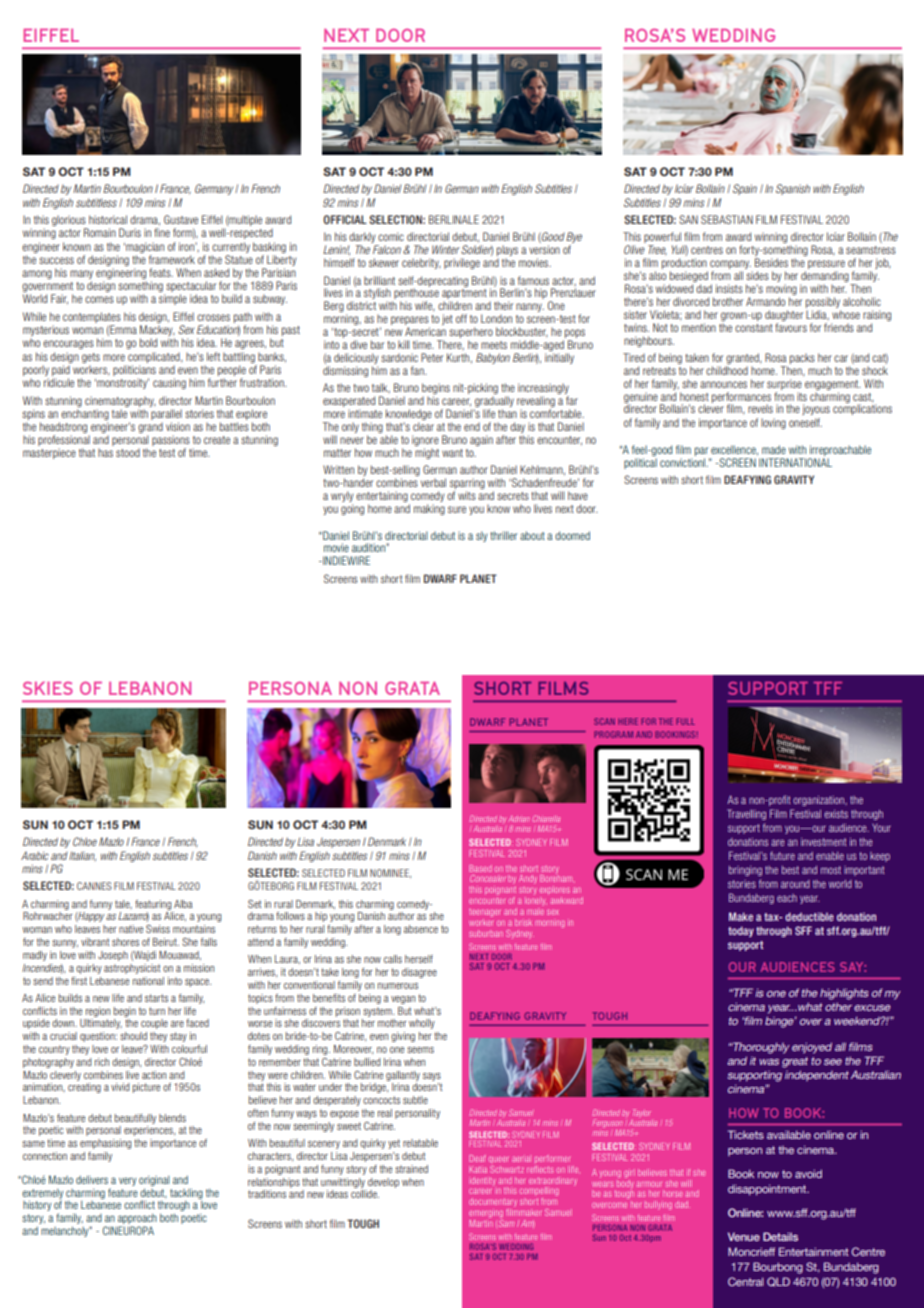  I want to click on Soldier, so click(476, 250).
